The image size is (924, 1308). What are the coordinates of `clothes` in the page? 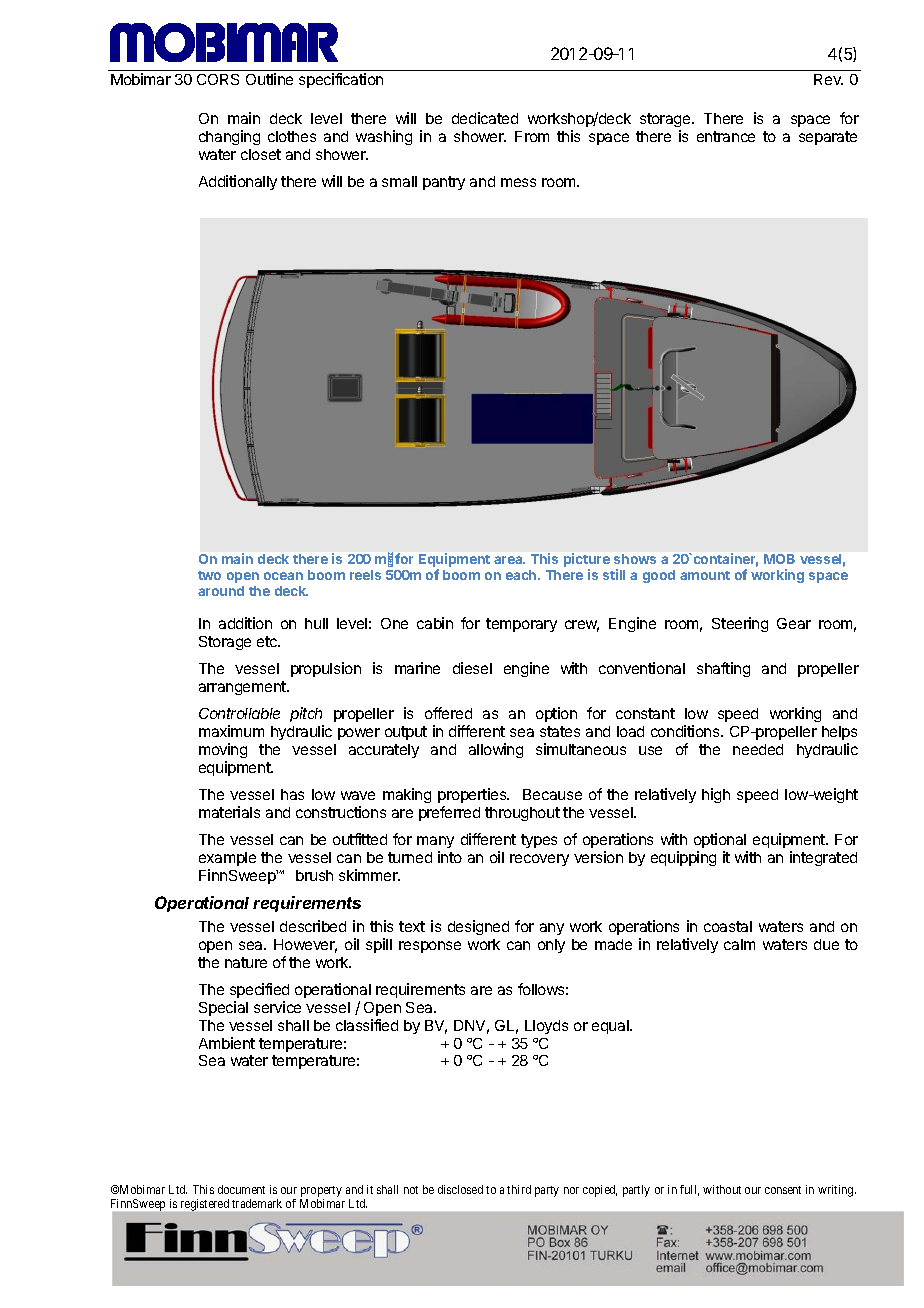 It's located at (292, 136).
